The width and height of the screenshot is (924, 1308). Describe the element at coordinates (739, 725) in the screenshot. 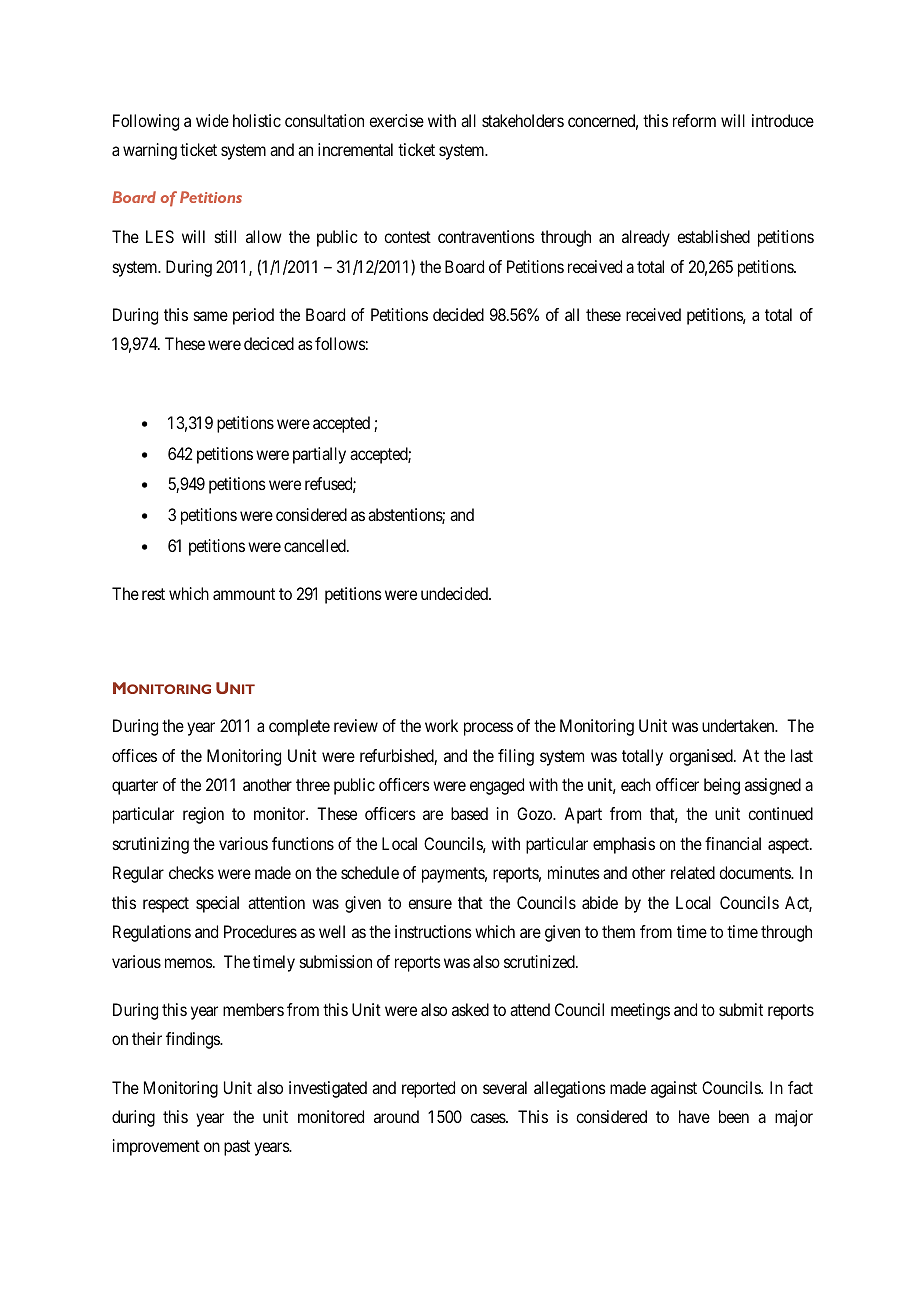

I see `undertaken` at that location.
